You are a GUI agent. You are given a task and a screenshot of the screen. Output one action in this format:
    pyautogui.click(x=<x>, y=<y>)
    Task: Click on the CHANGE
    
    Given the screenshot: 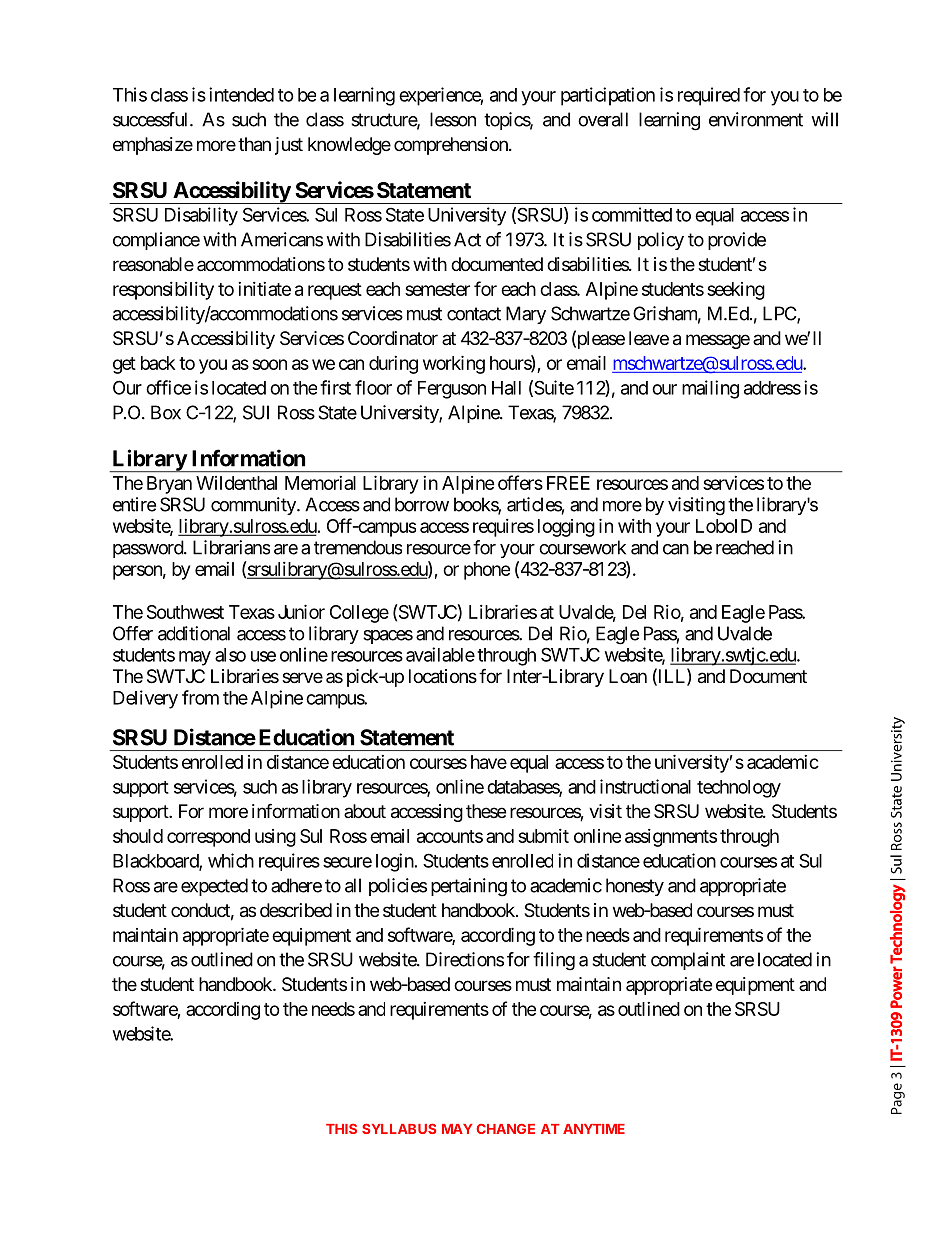 What is the action you would take?
    pyautogui.click(x=505, y=1129)
